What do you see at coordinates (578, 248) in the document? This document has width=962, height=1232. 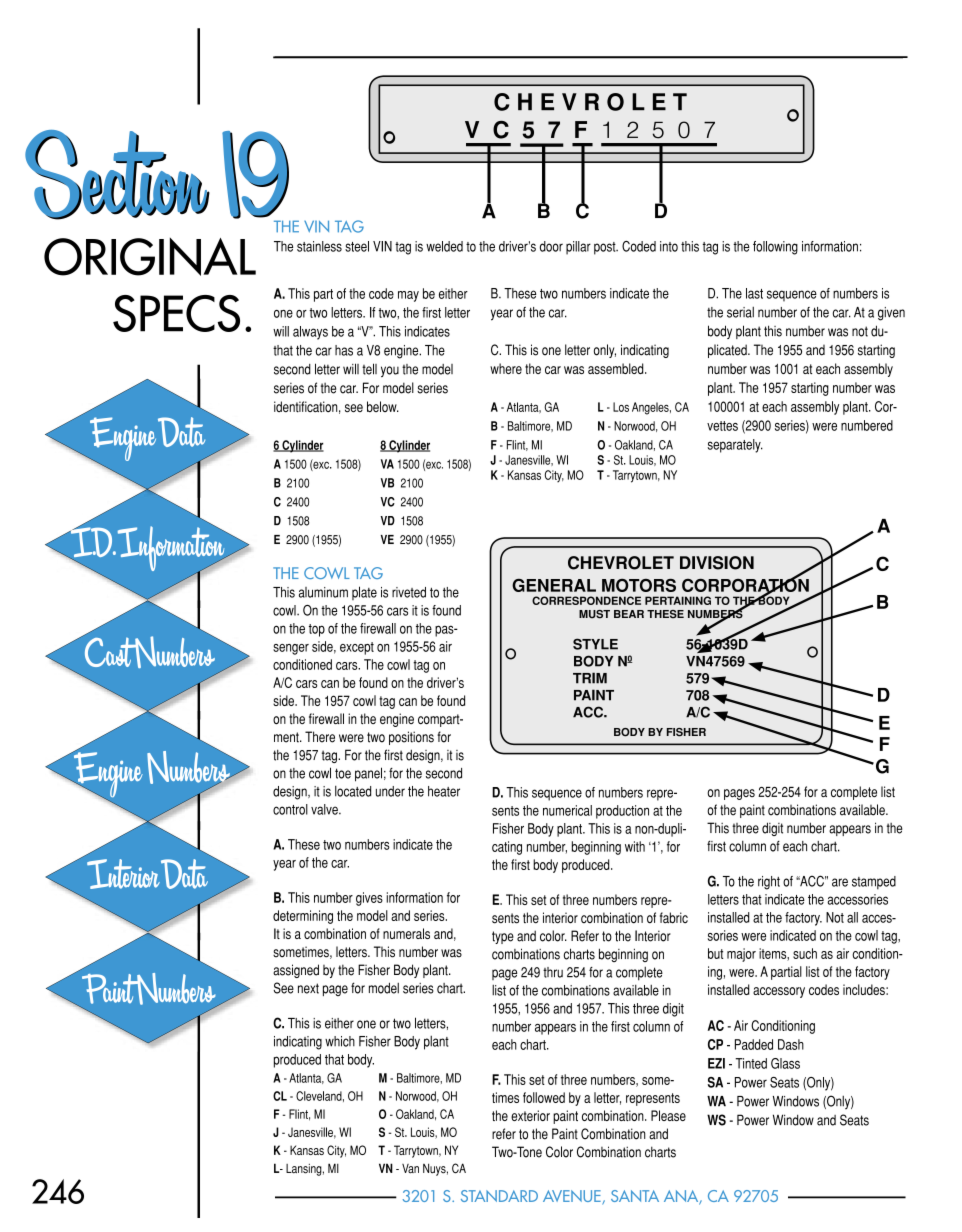 I see `pillar` at bounding box center [578, 248].
